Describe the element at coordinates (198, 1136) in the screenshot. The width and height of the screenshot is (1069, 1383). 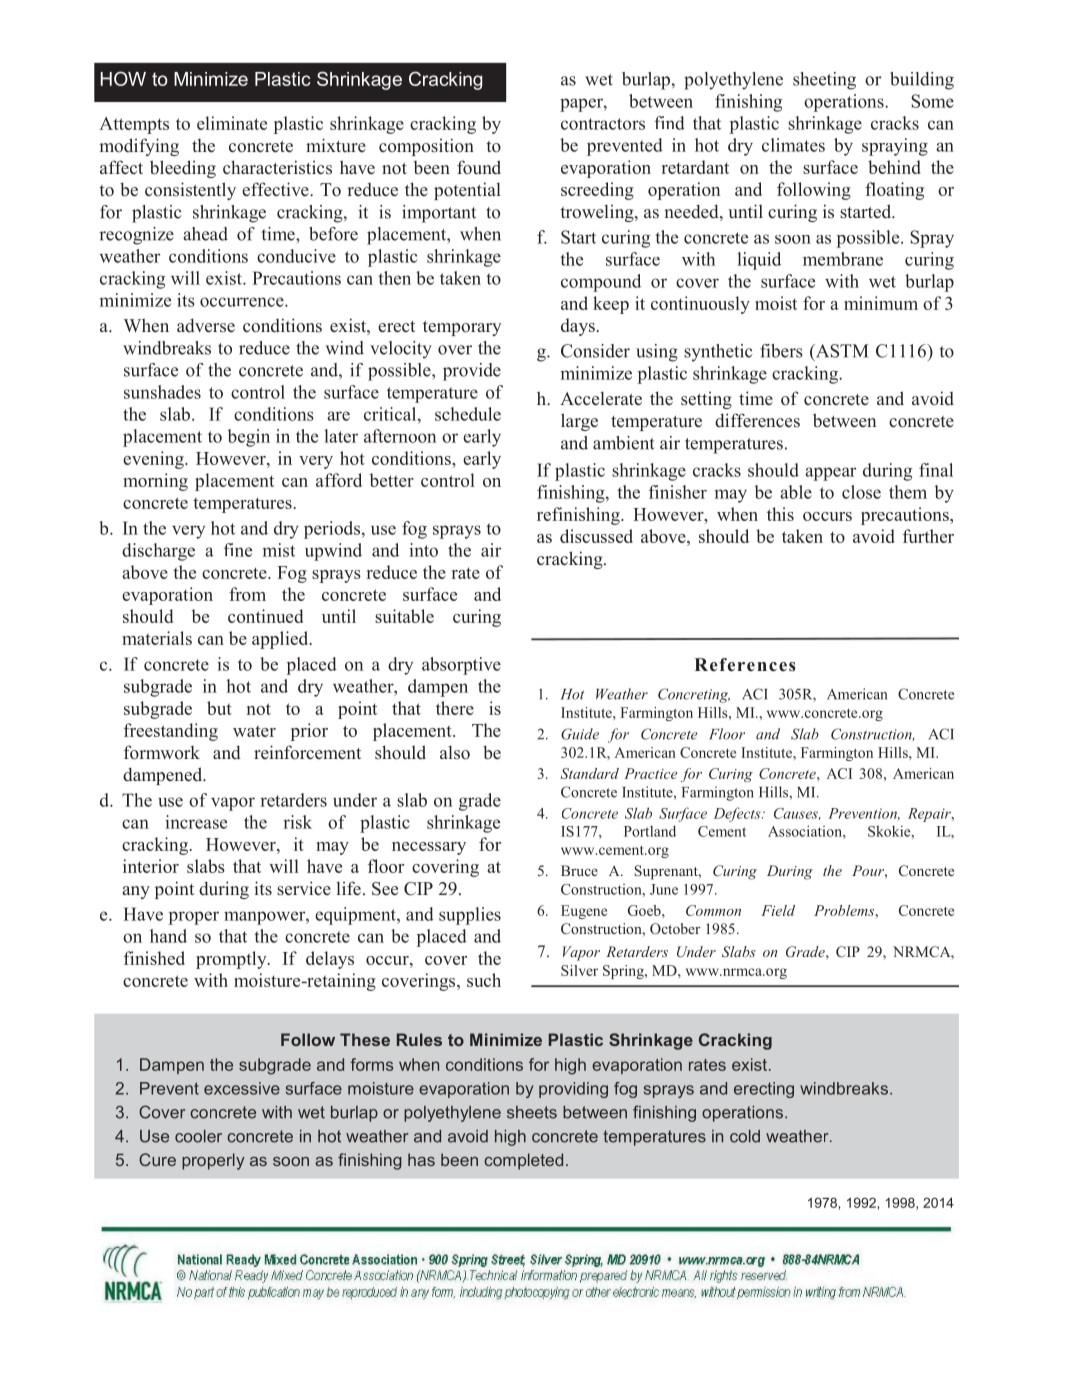
I see `cooler` at that location.
